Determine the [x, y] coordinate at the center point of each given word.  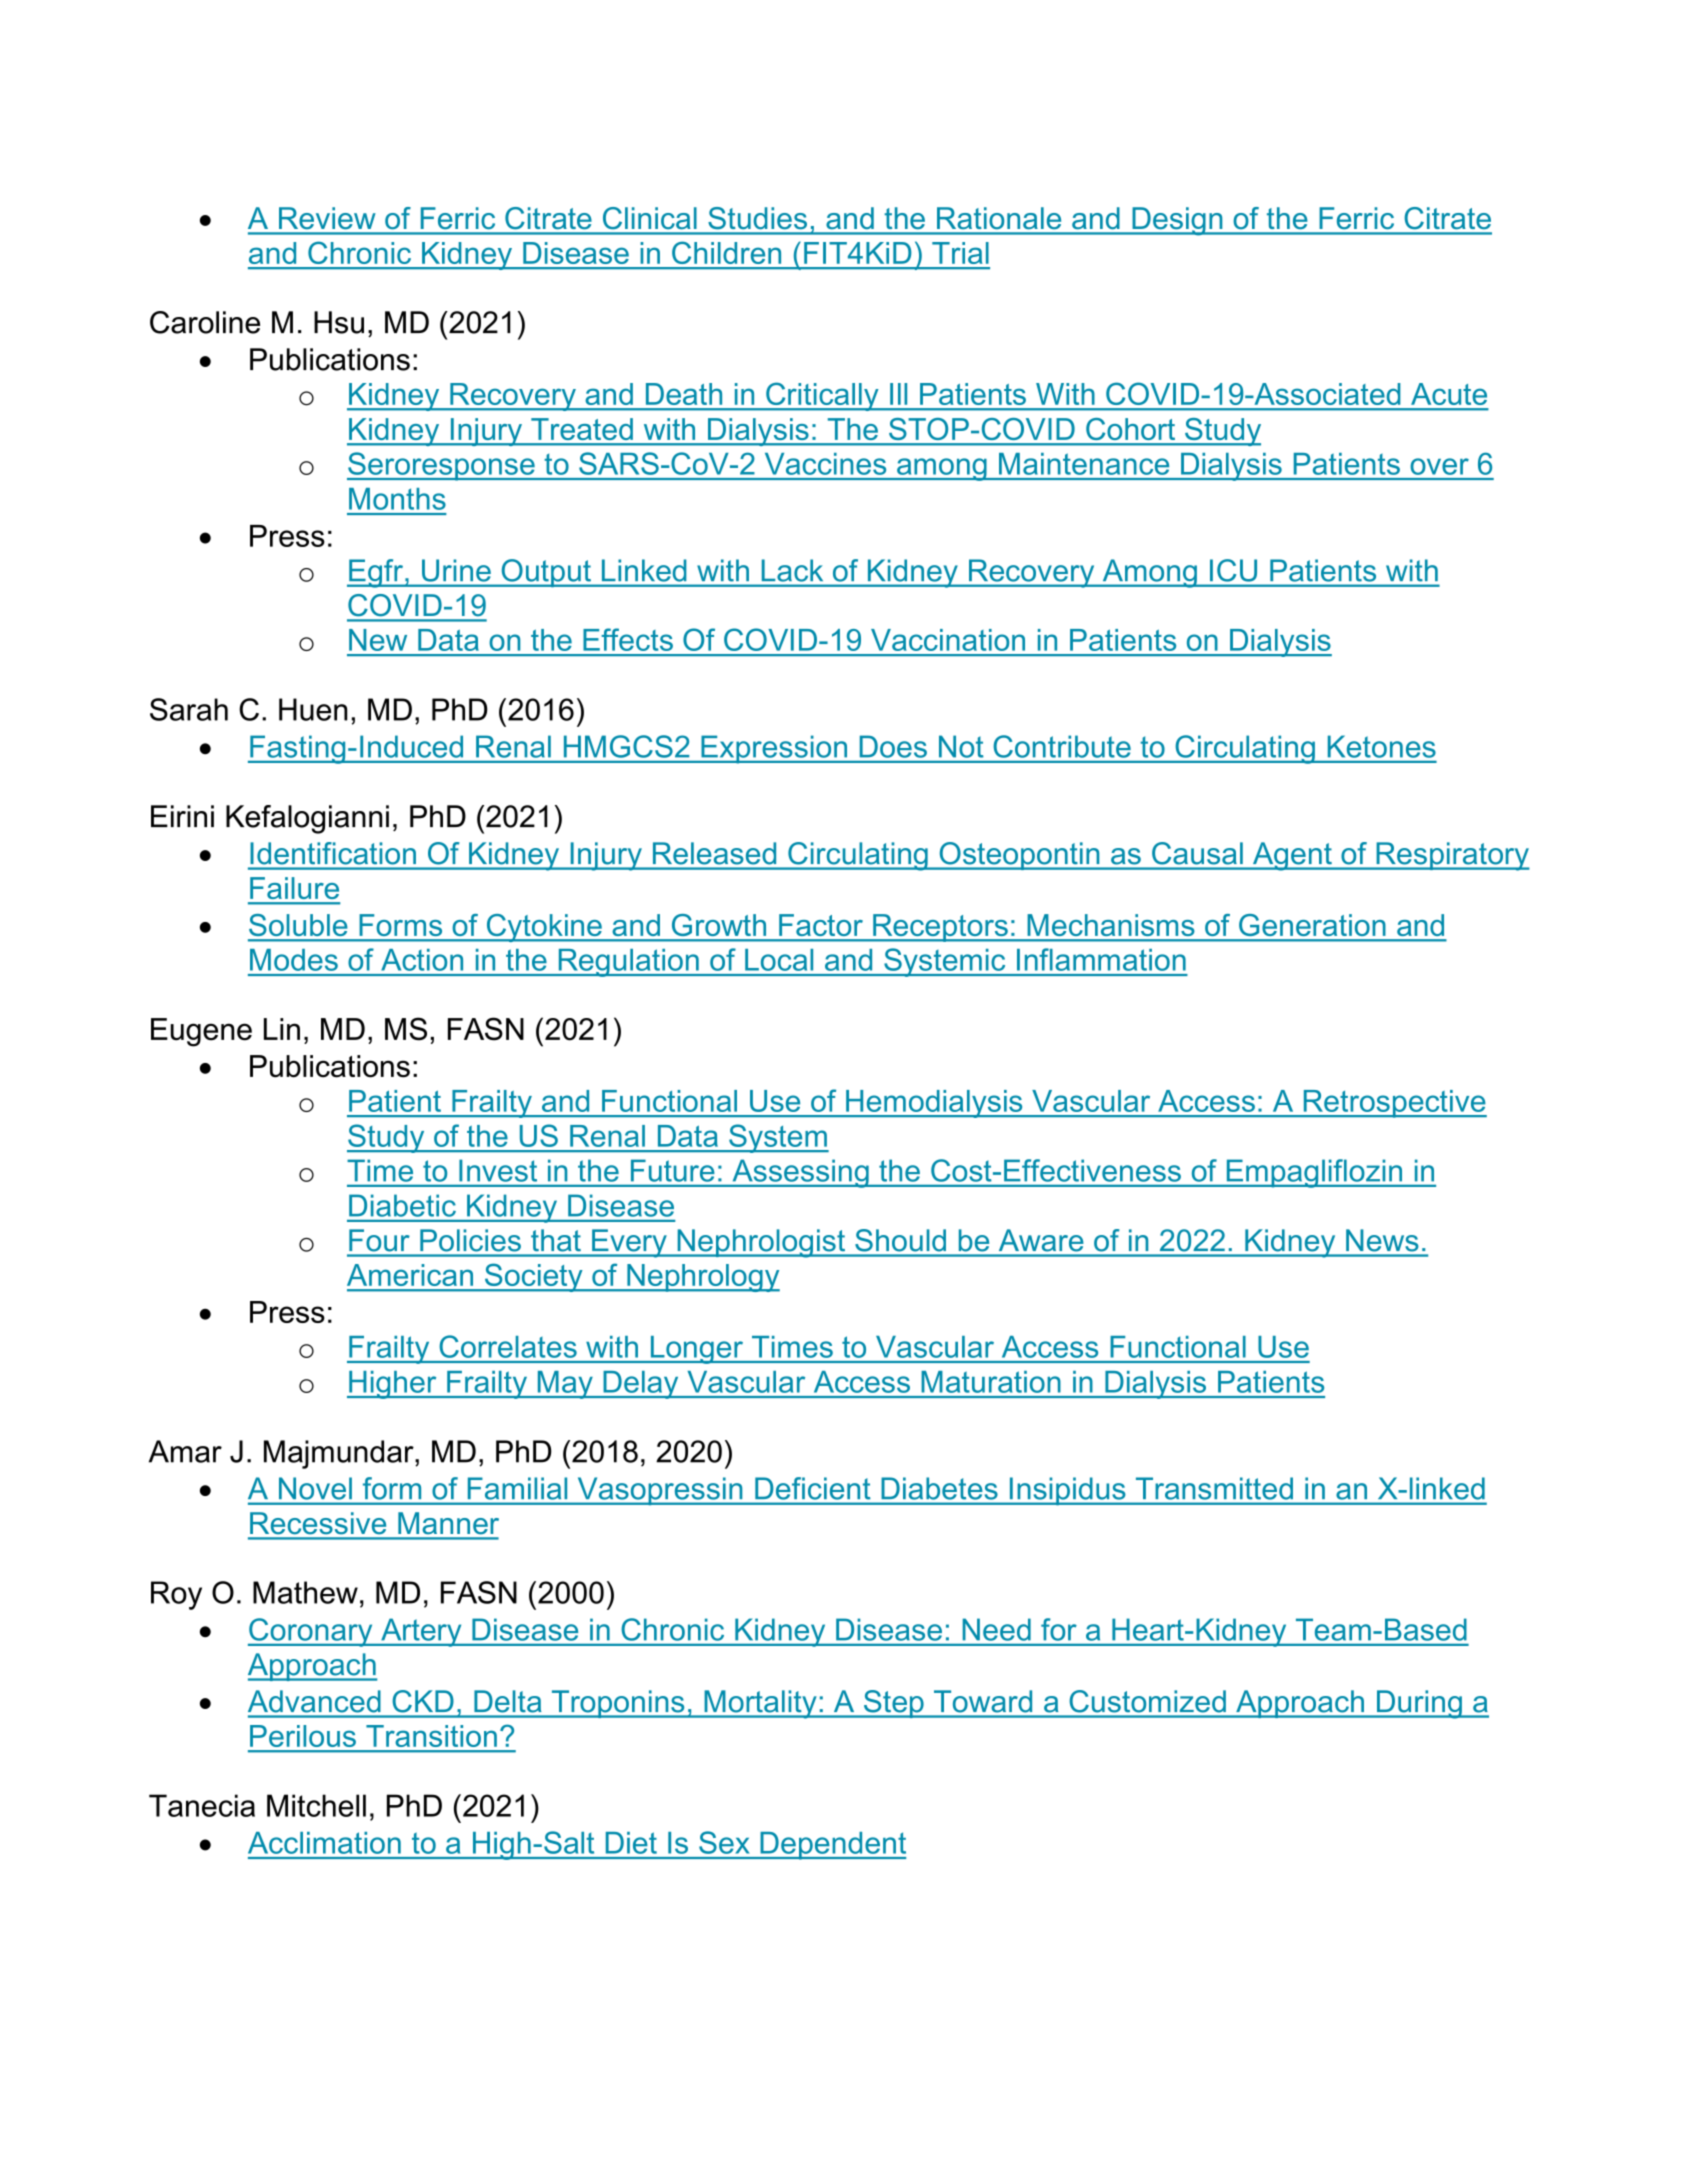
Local [779, 960]
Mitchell [316, 1805]
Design [1177, 221]
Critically [822, 396]
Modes [294, 960]
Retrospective [1394, 1104]
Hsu [339, 322]
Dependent [832, 1846]
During [1419, 1704]
